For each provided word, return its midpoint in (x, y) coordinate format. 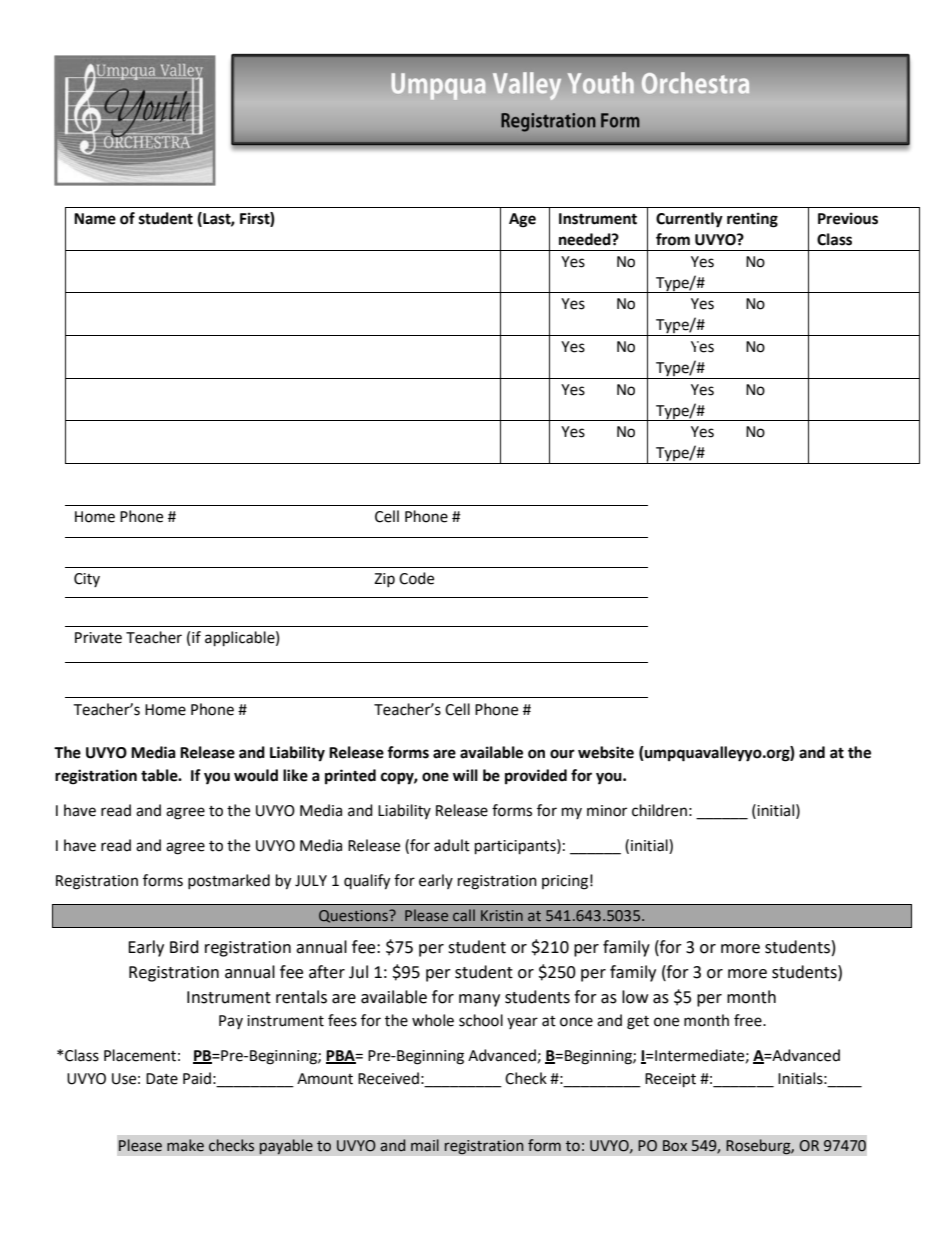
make (185, 1145)
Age (522, 220)
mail (425, 1145)
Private (98, 638)
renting (752, 220)
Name (95, 219)
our (562, 754)
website (606, 752)
